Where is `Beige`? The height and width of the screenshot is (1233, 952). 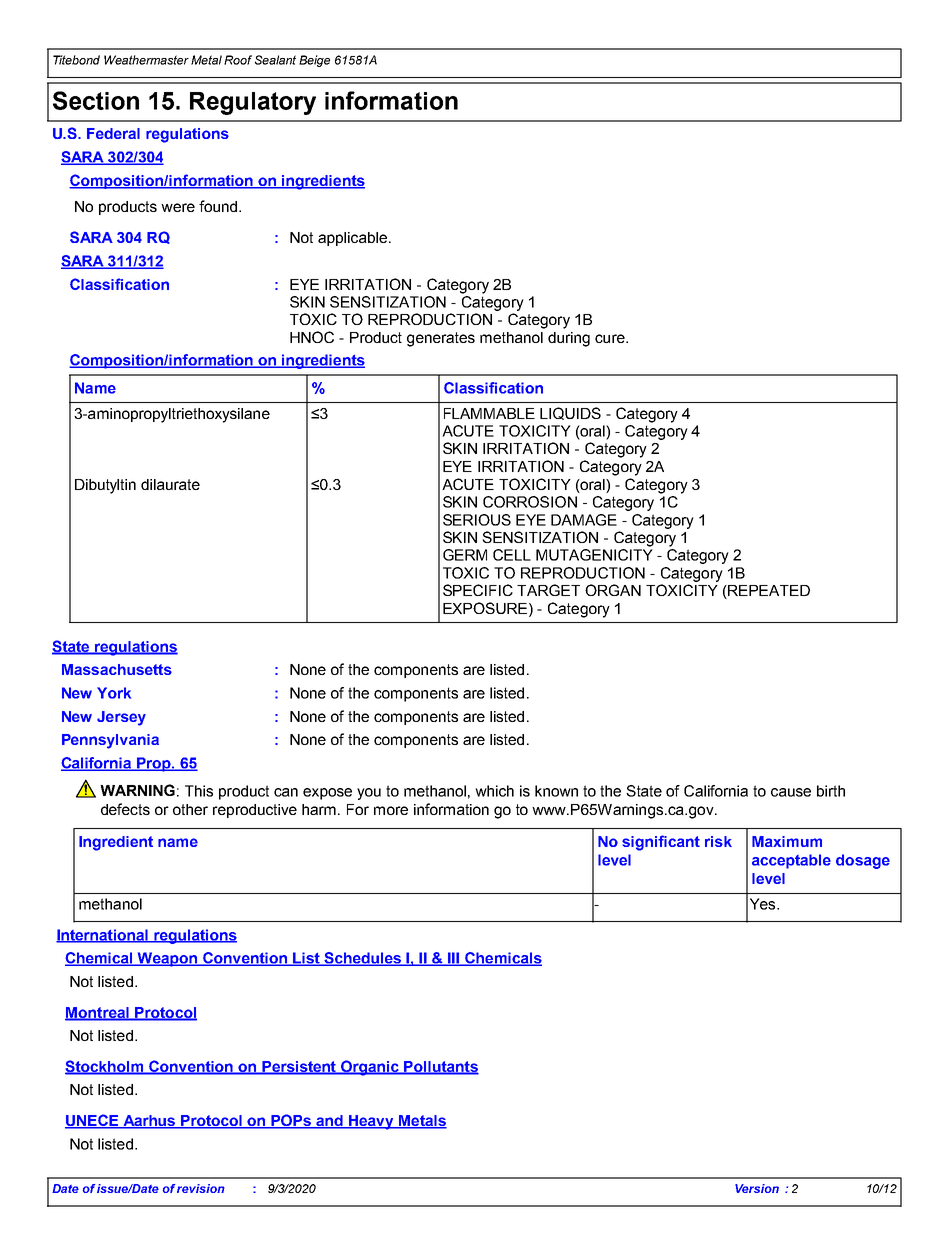 Beige is located at coordinates (314, 61).
